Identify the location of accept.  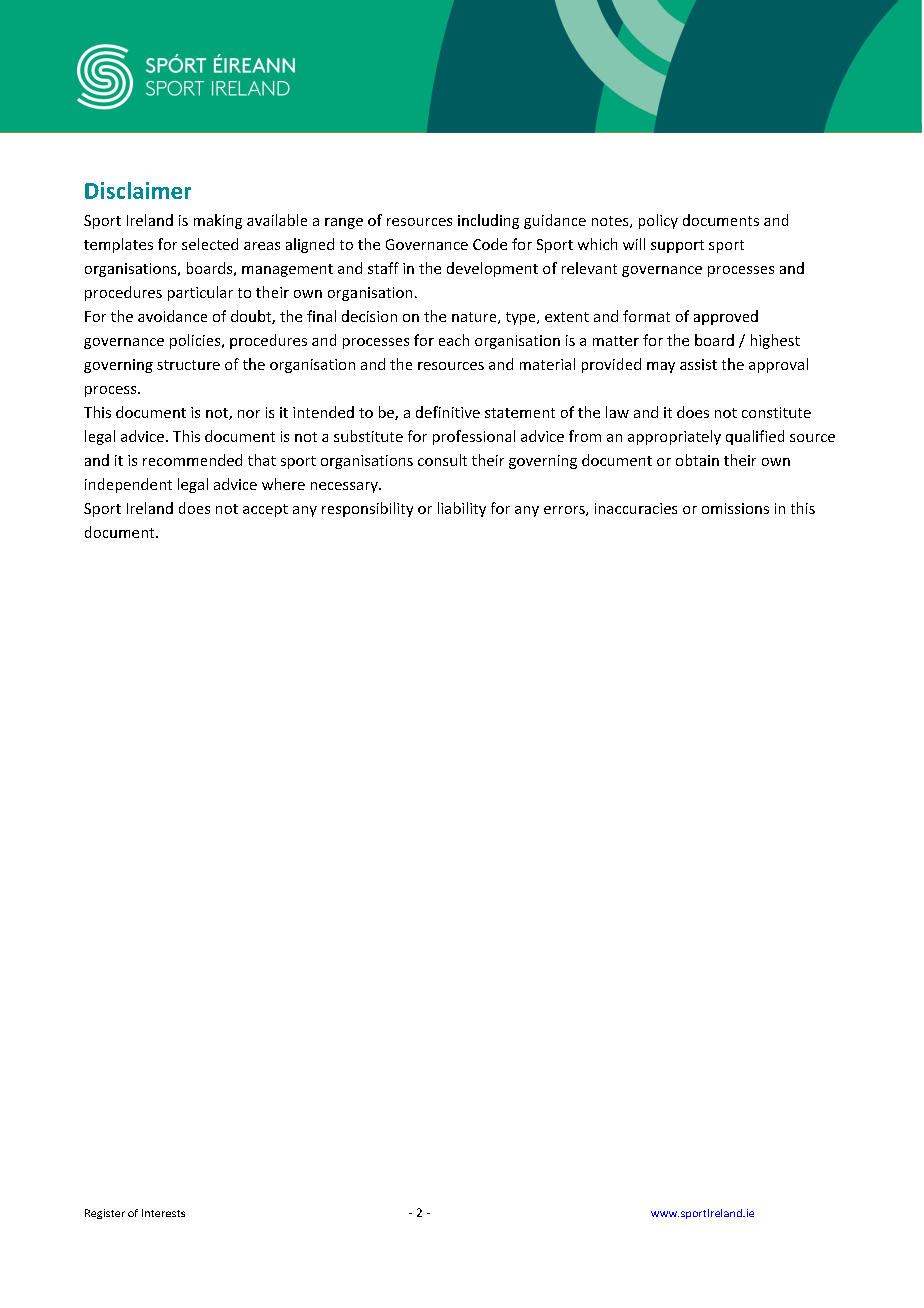
(265, 510).
